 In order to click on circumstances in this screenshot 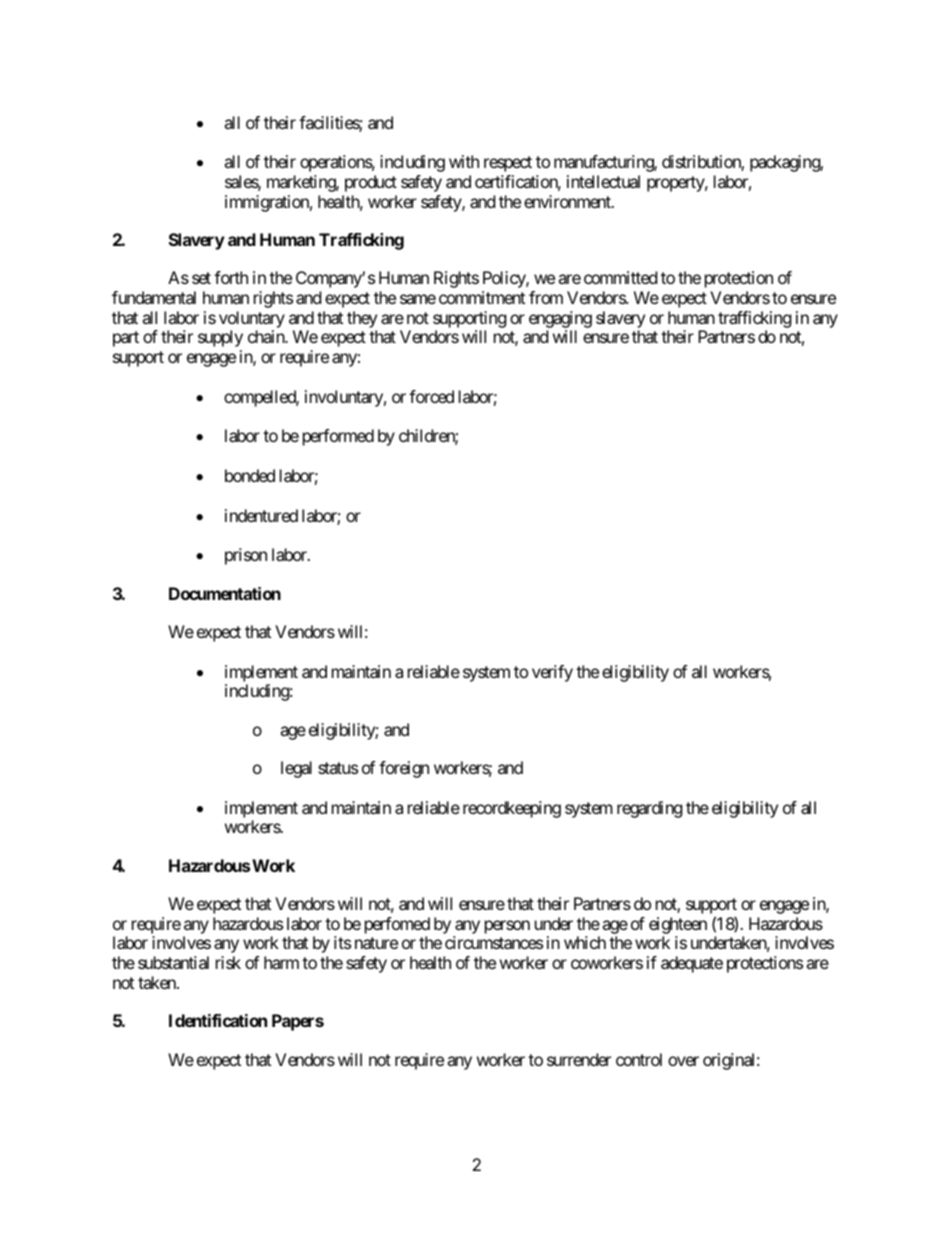, I will do `click(494, 942)`.
